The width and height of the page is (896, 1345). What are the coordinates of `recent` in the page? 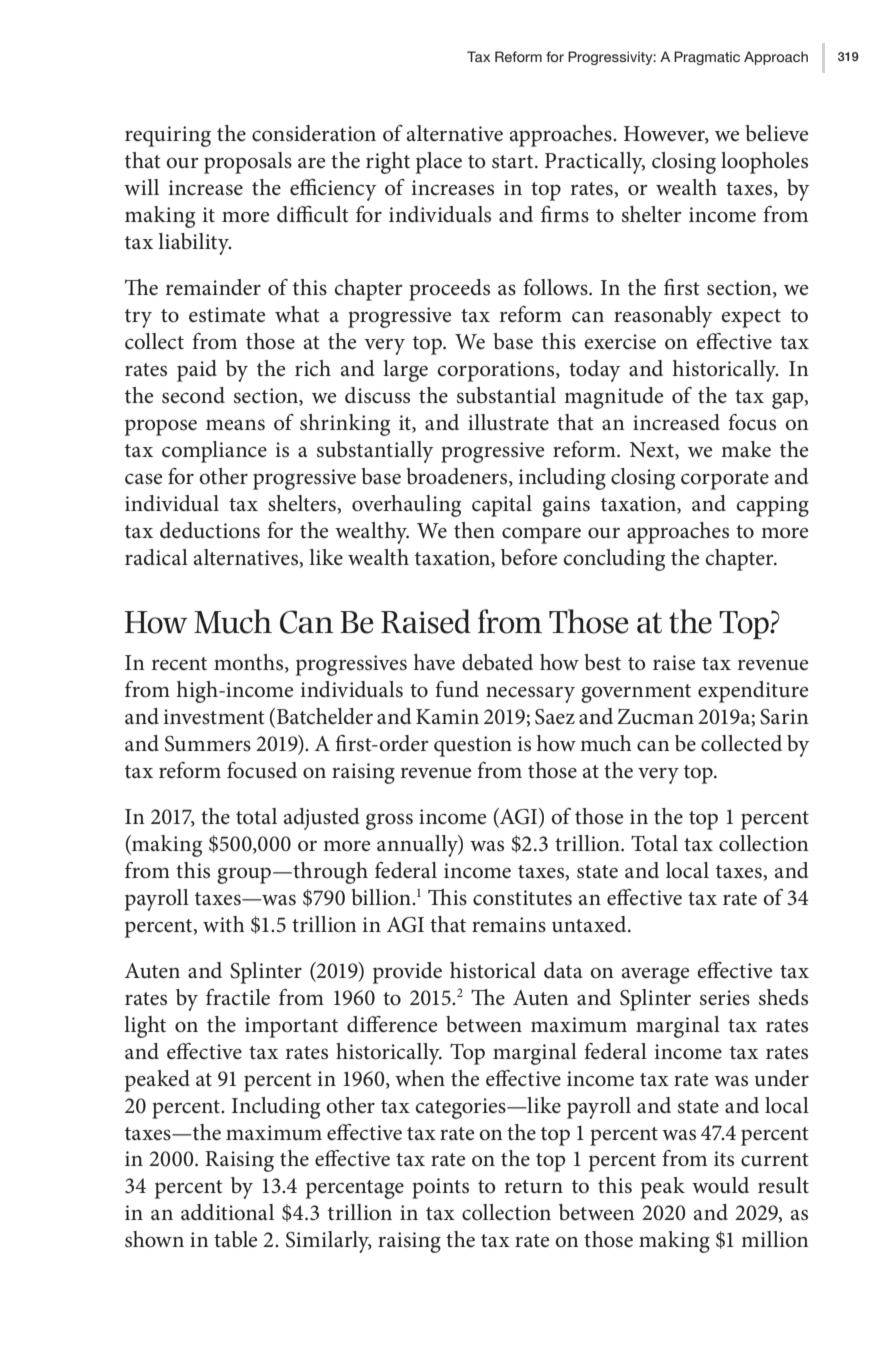 It's located at (179, 664).
